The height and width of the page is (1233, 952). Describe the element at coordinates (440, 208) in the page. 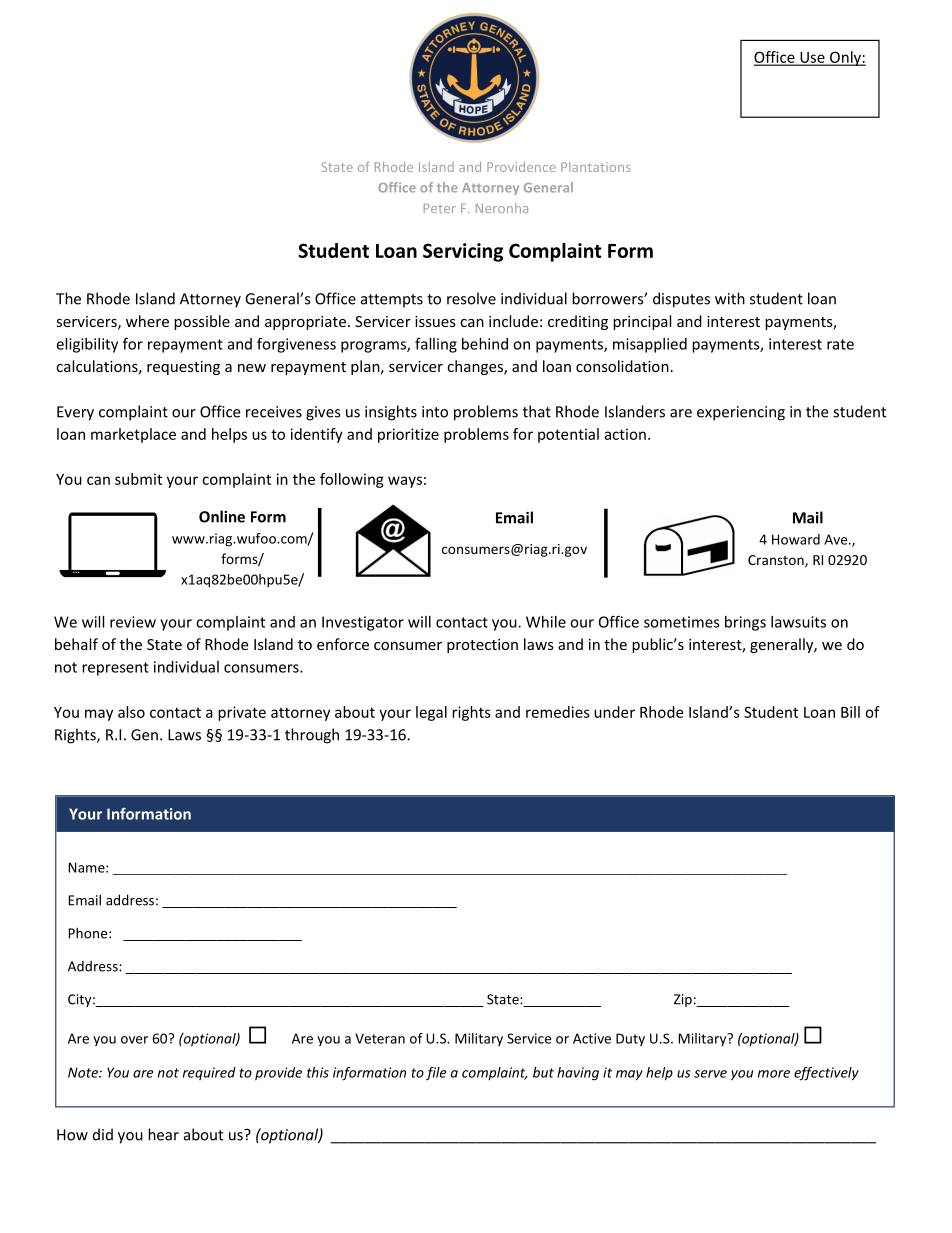

I see `Peter` at that location.
